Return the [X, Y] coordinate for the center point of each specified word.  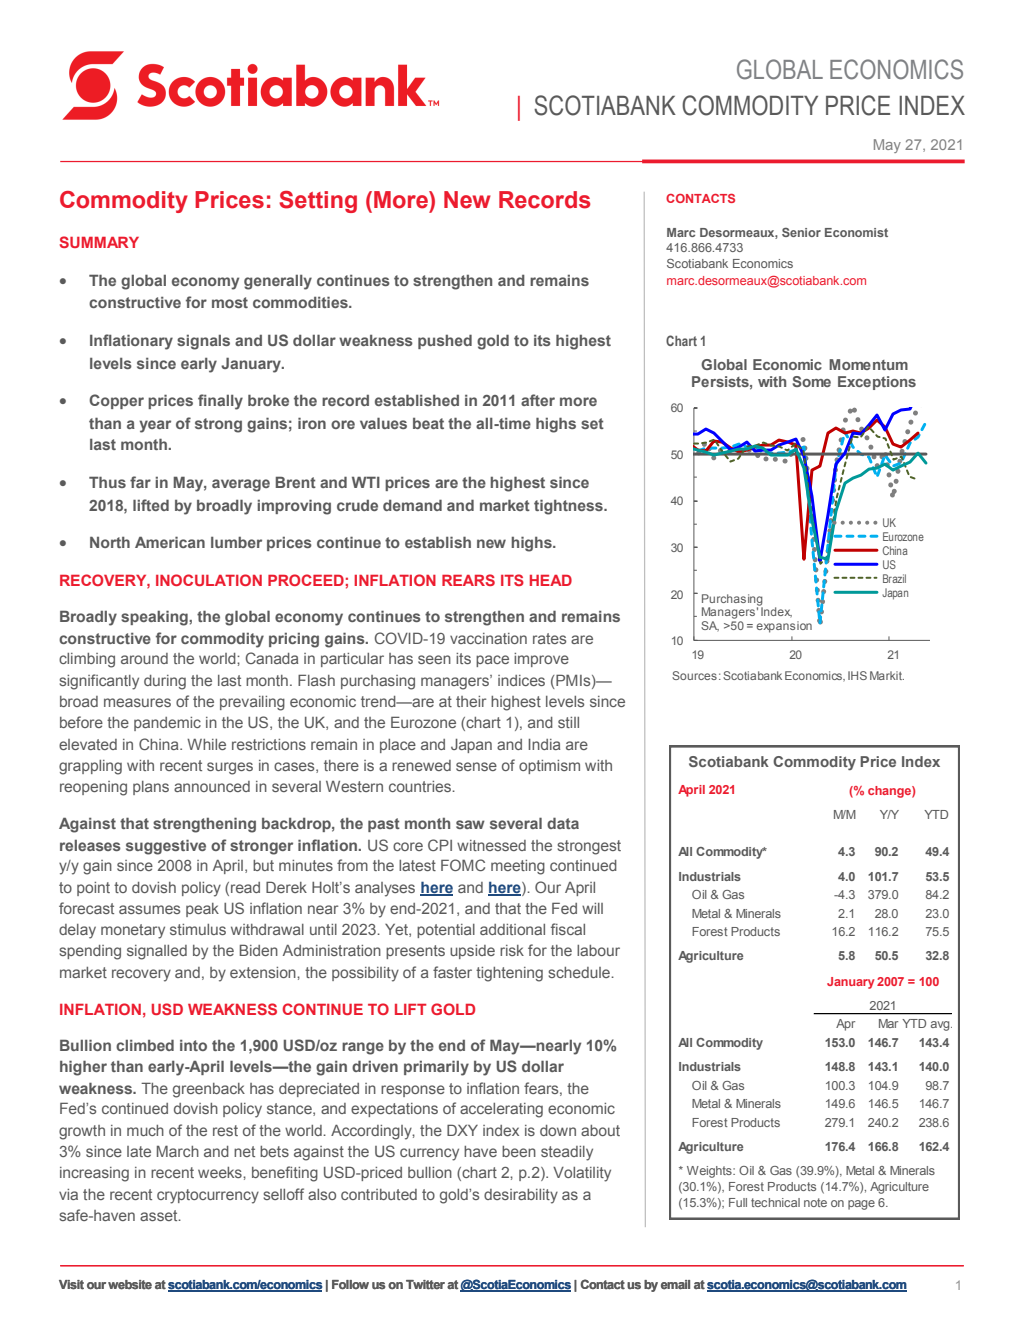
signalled [157, 952]
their [471, 701]
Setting [318, 202]
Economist [856, 232]
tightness [569, 507]
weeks [221, 1172]
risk [512, 950]
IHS [857, 675]
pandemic [167, 724]
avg [941, 1026]
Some [811, 381]
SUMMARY [99, 242]
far [140, 482]
